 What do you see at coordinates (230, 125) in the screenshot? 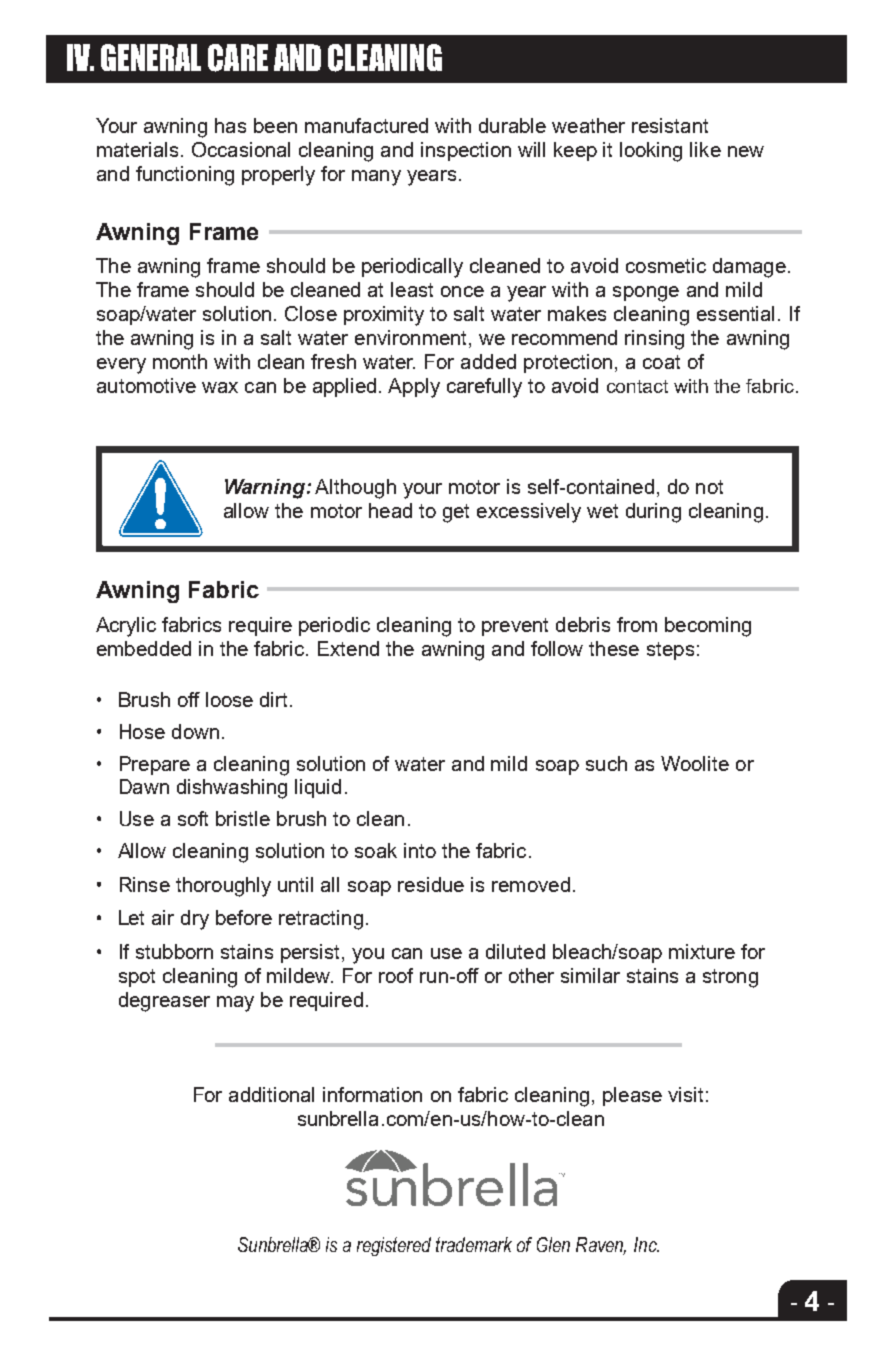
I see `has` at bounding box center [230, 125].
